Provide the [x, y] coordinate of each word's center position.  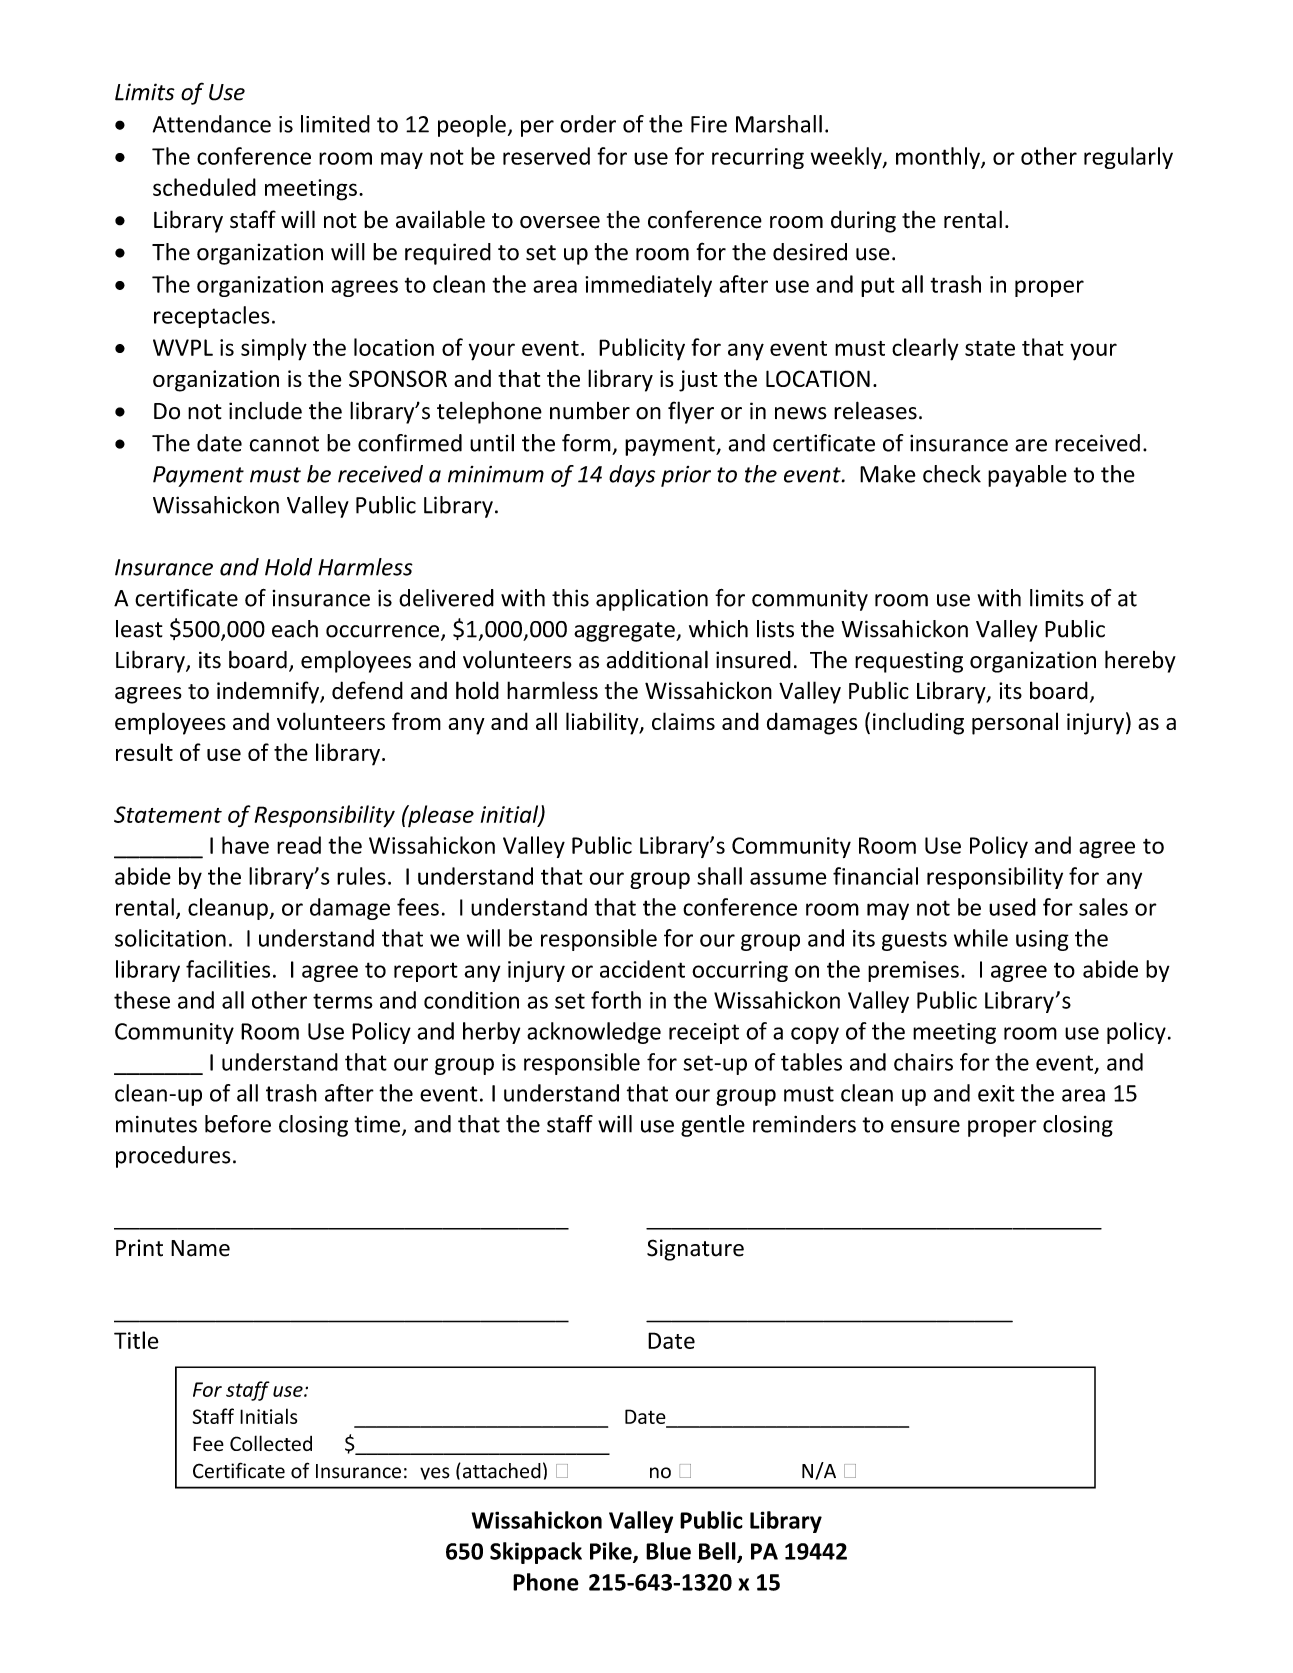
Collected [271, 1443]
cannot [284, 444]
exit [996, 1093]
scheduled [204, 187]
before [238, 1124]
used [1012, 907]
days [632, 476]
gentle [713, 1126]
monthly [939, 158]
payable [1027, 476]
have [245, 845]
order [588, 124]
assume [788, 878]
